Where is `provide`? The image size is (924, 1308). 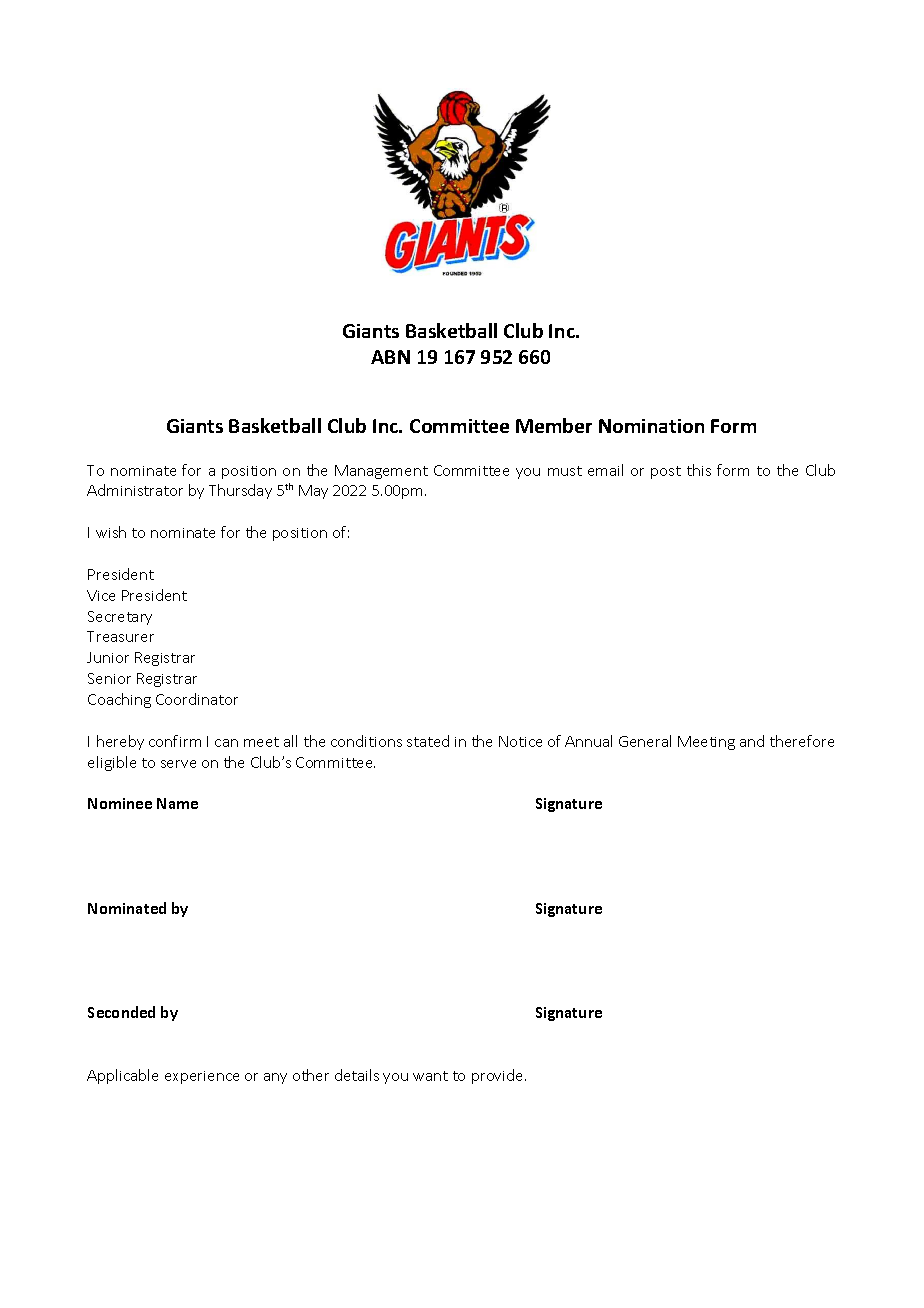 provide is located at coordinates (499, 1076).
